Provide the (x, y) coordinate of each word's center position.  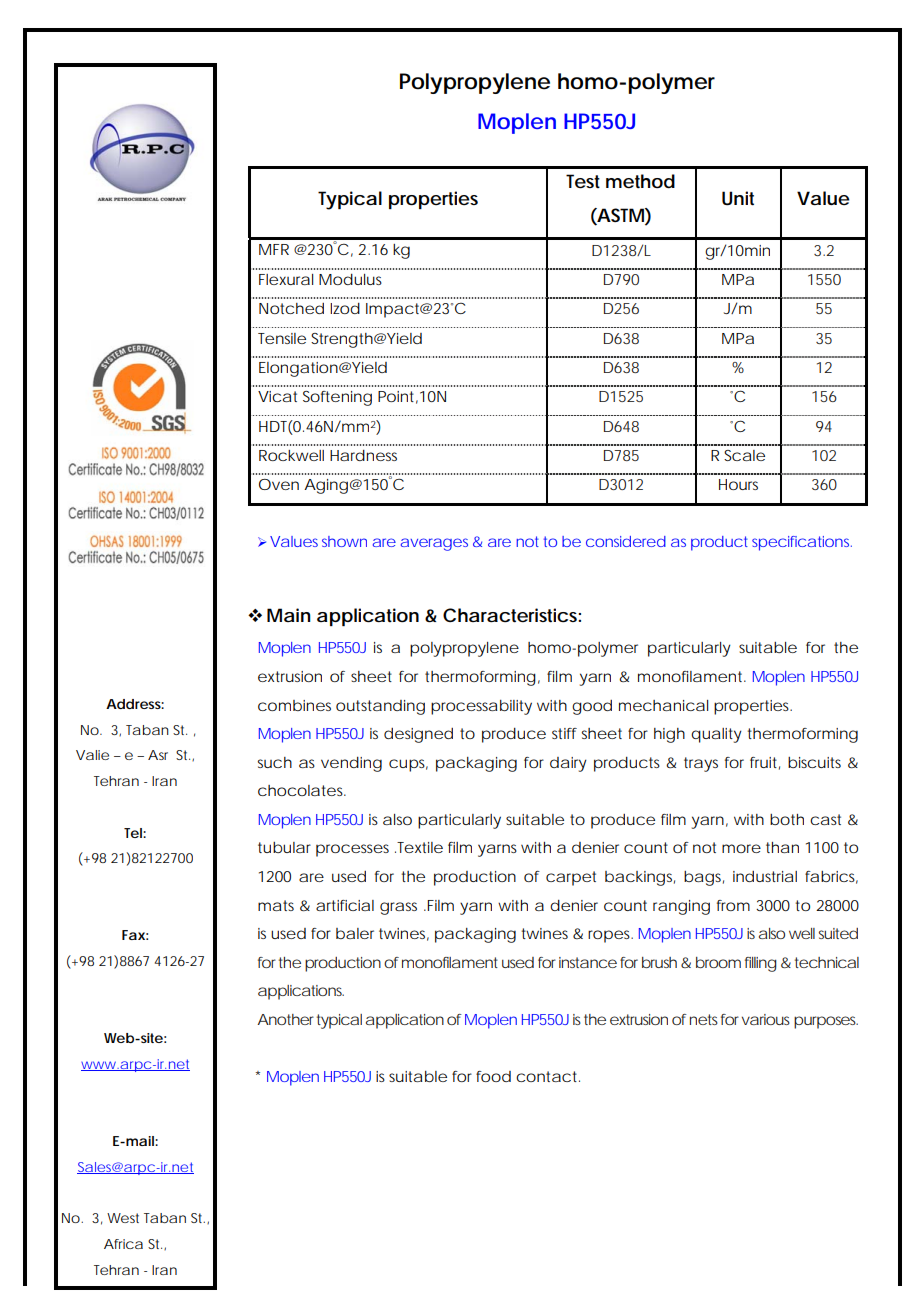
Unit (738, 198)
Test (583, 181)
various (766, 1019)
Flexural (286, 279)
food (493, 1076)
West (123, 1218)
